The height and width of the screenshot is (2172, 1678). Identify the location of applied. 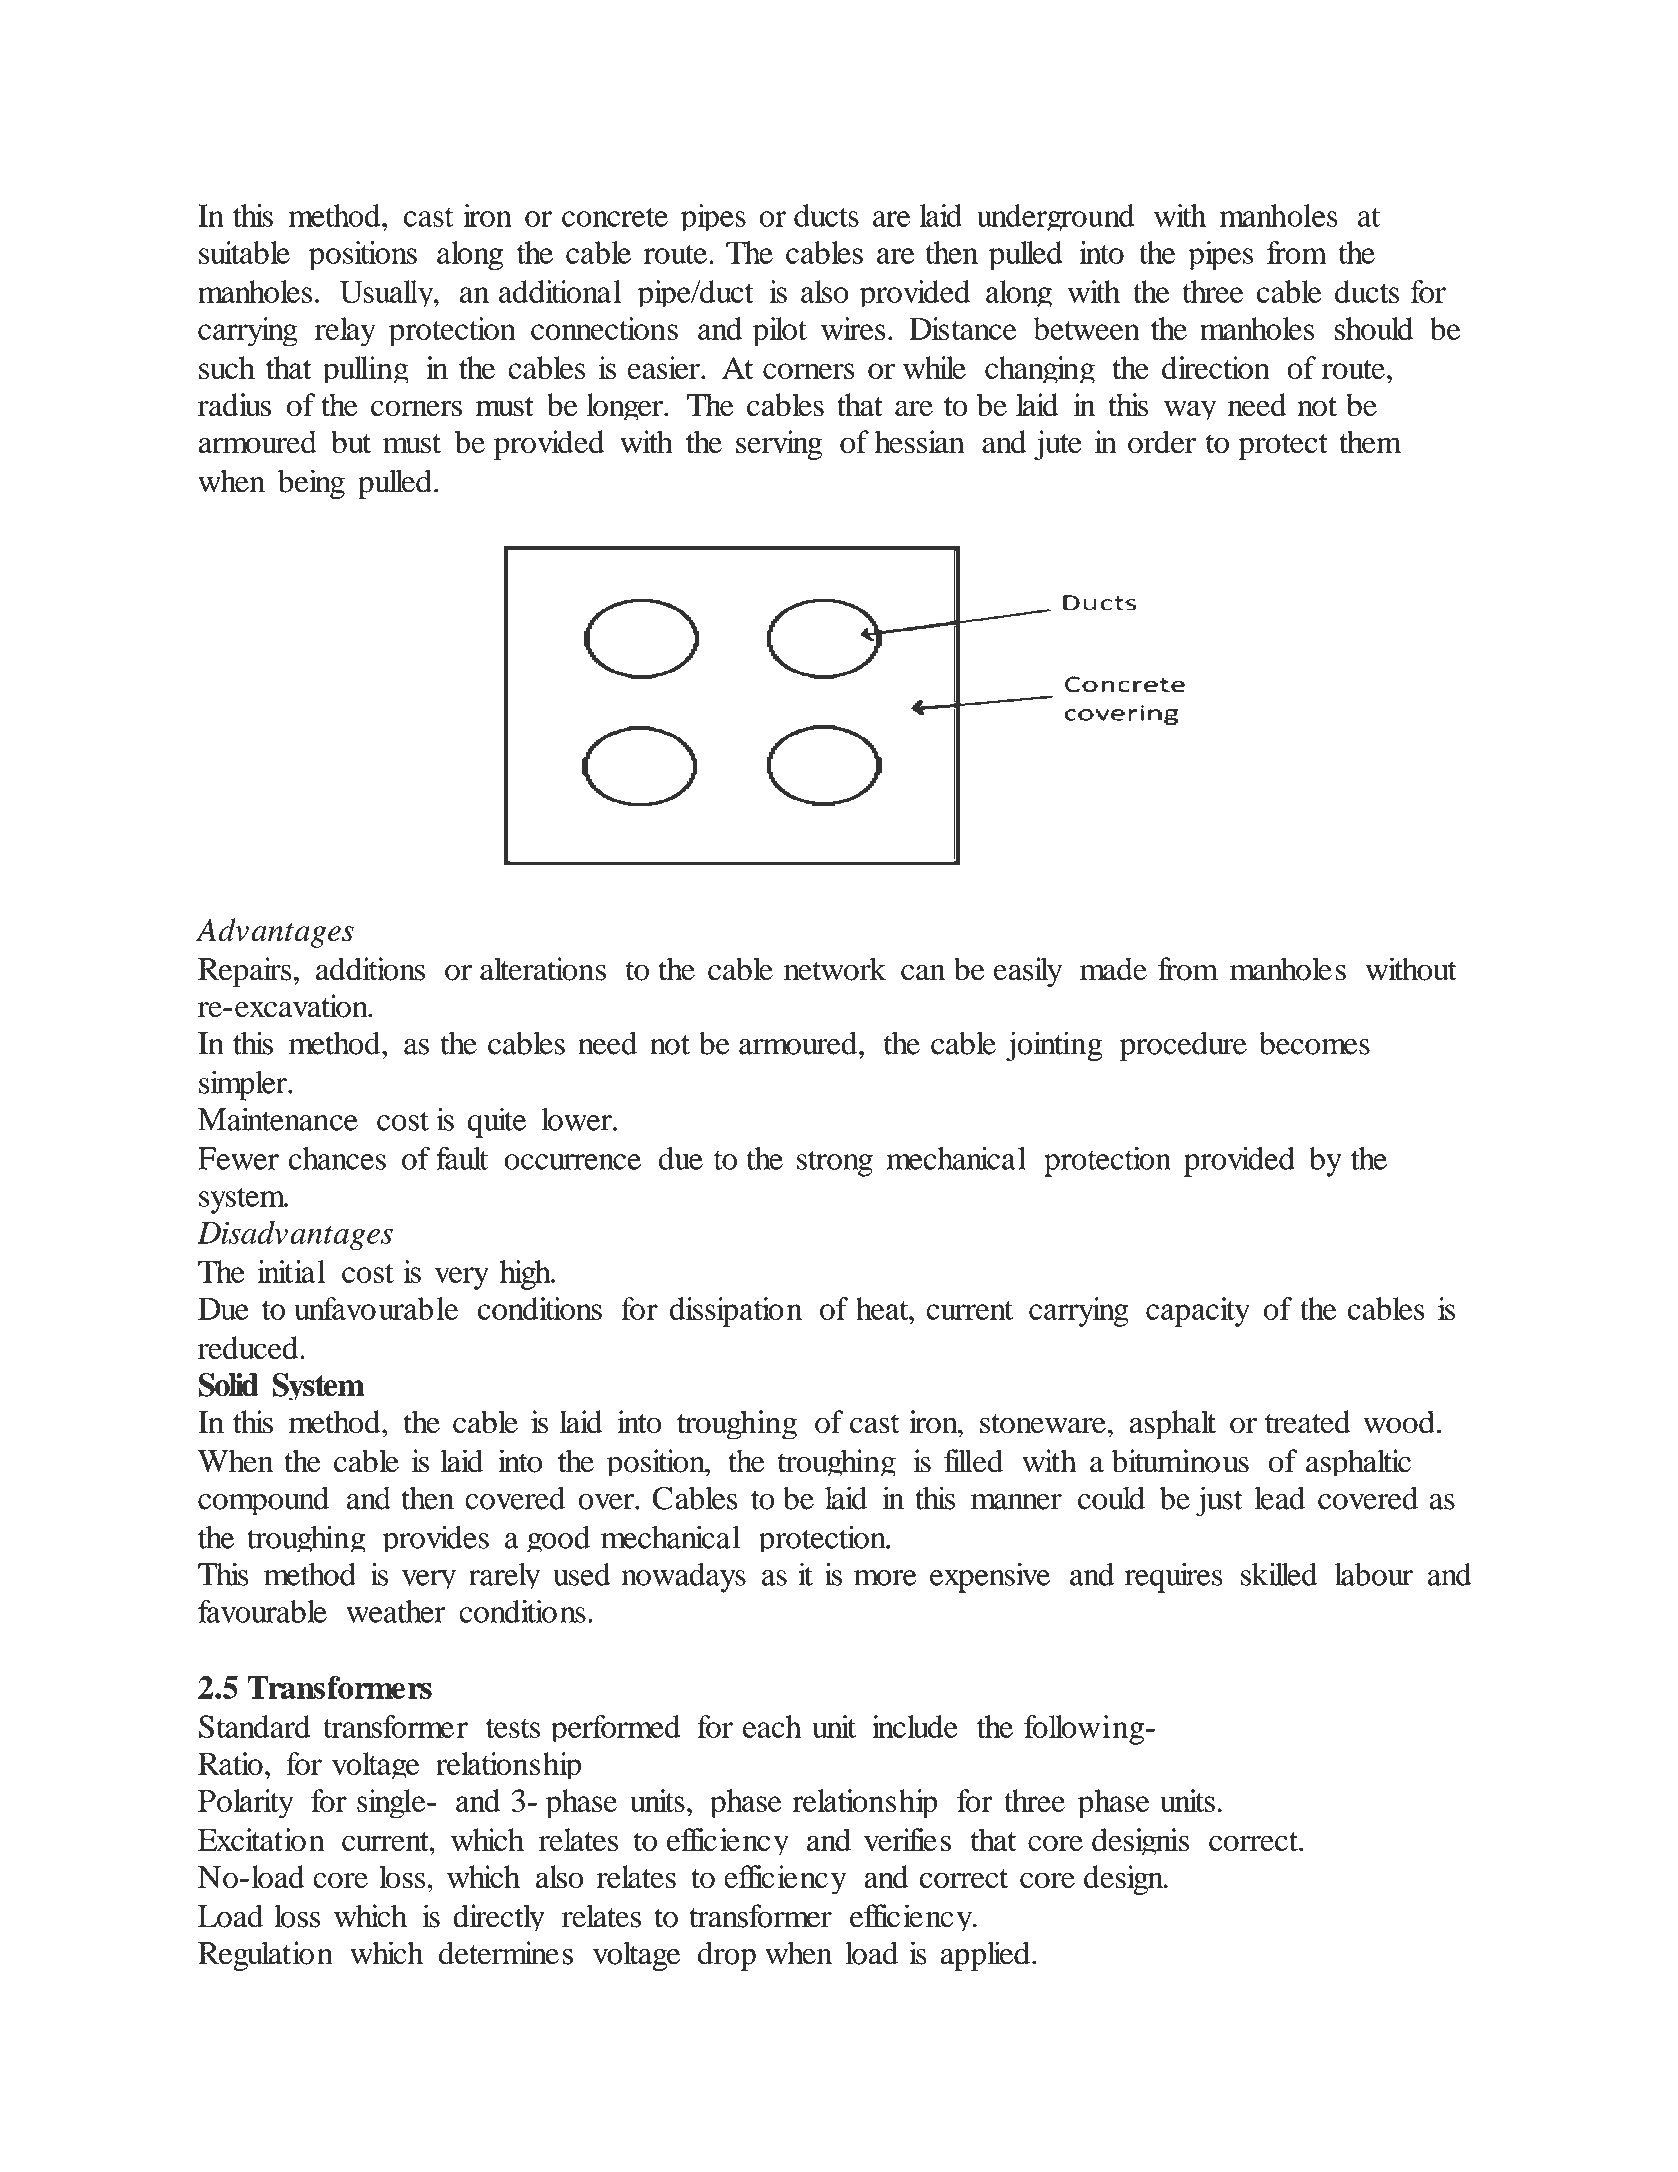
(985, 1956).
